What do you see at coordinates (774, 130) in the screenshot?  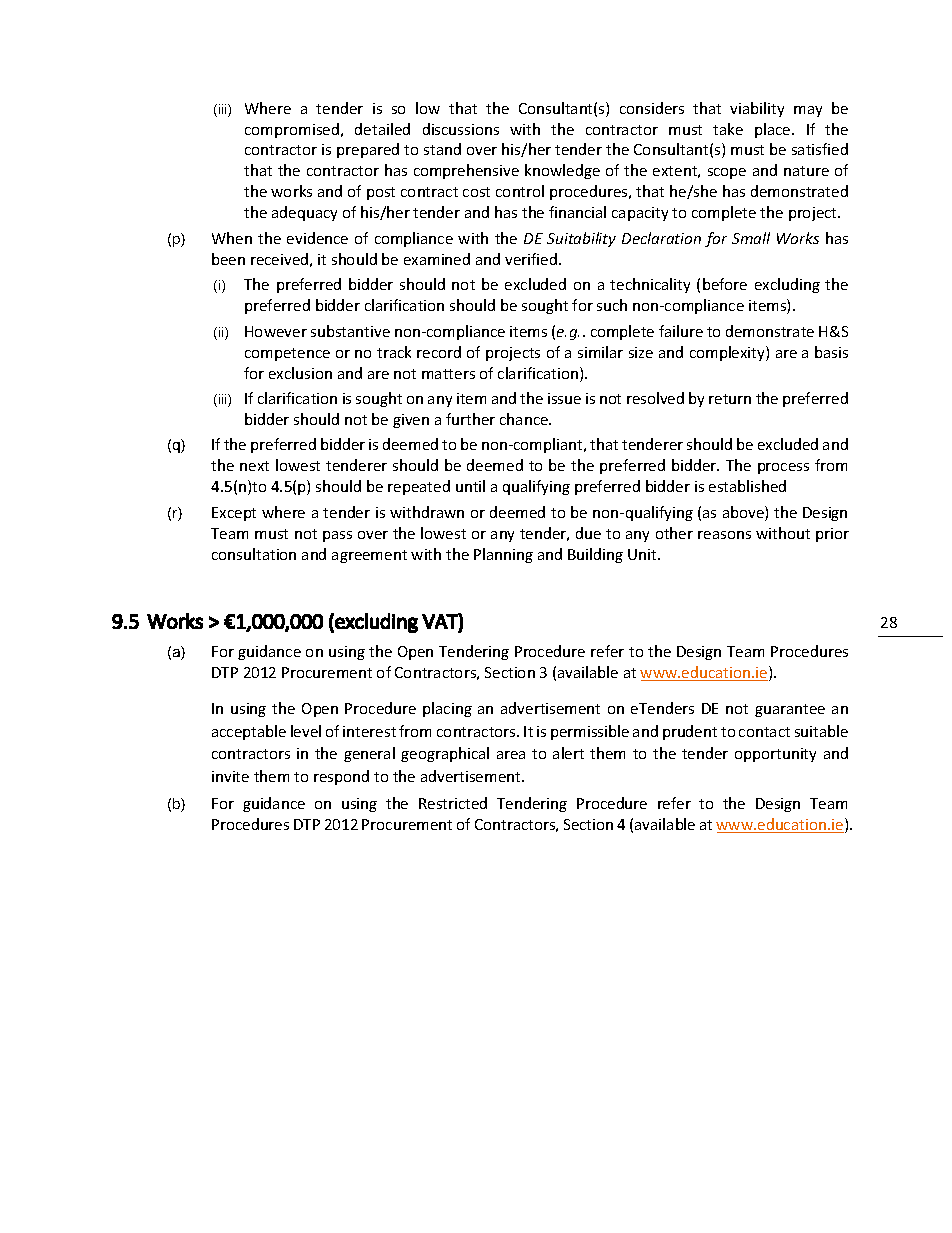 I see `place` at bounding box center [774, 130].
